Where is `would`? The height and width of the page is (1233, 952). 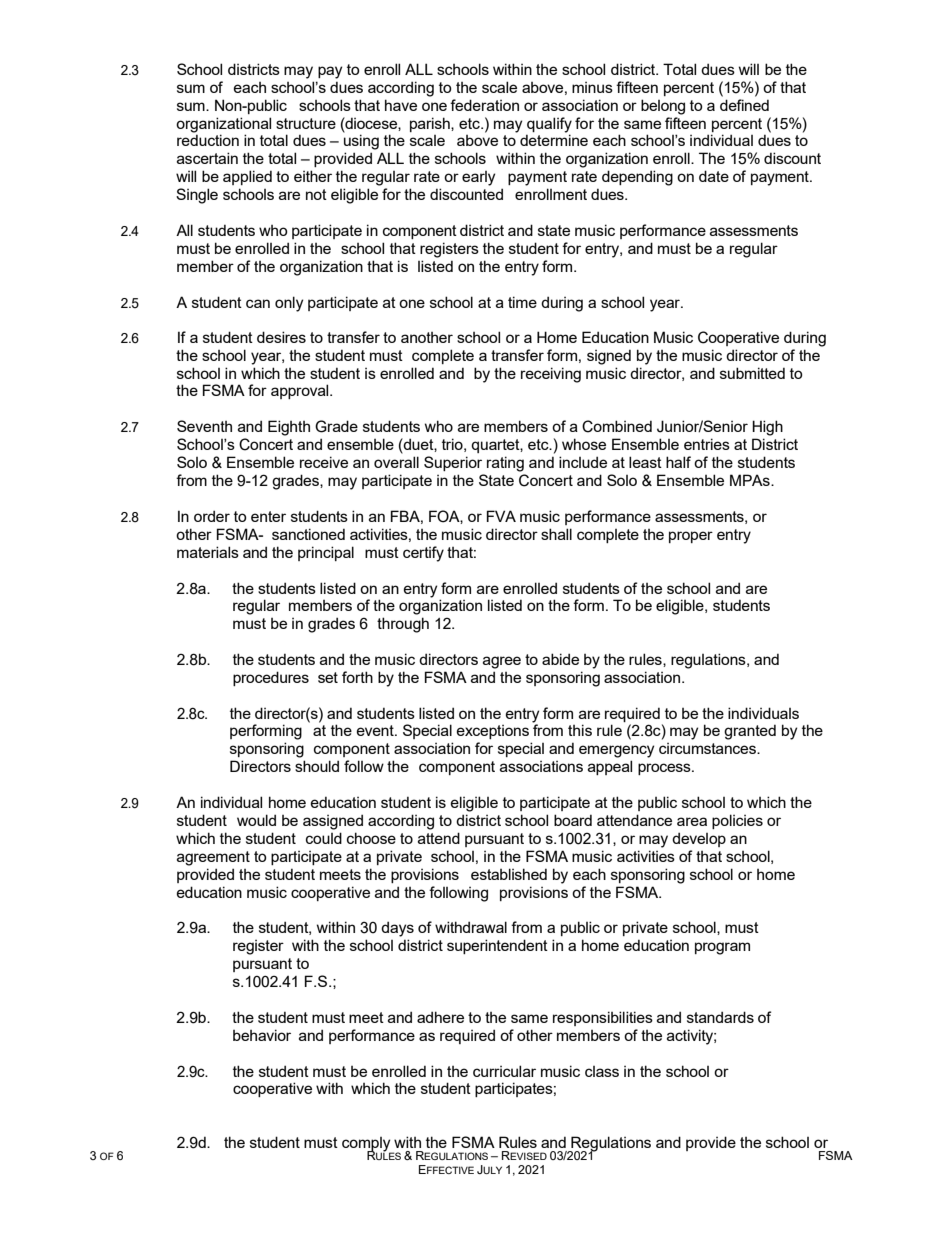 would is located at coordinates (256, 820).
